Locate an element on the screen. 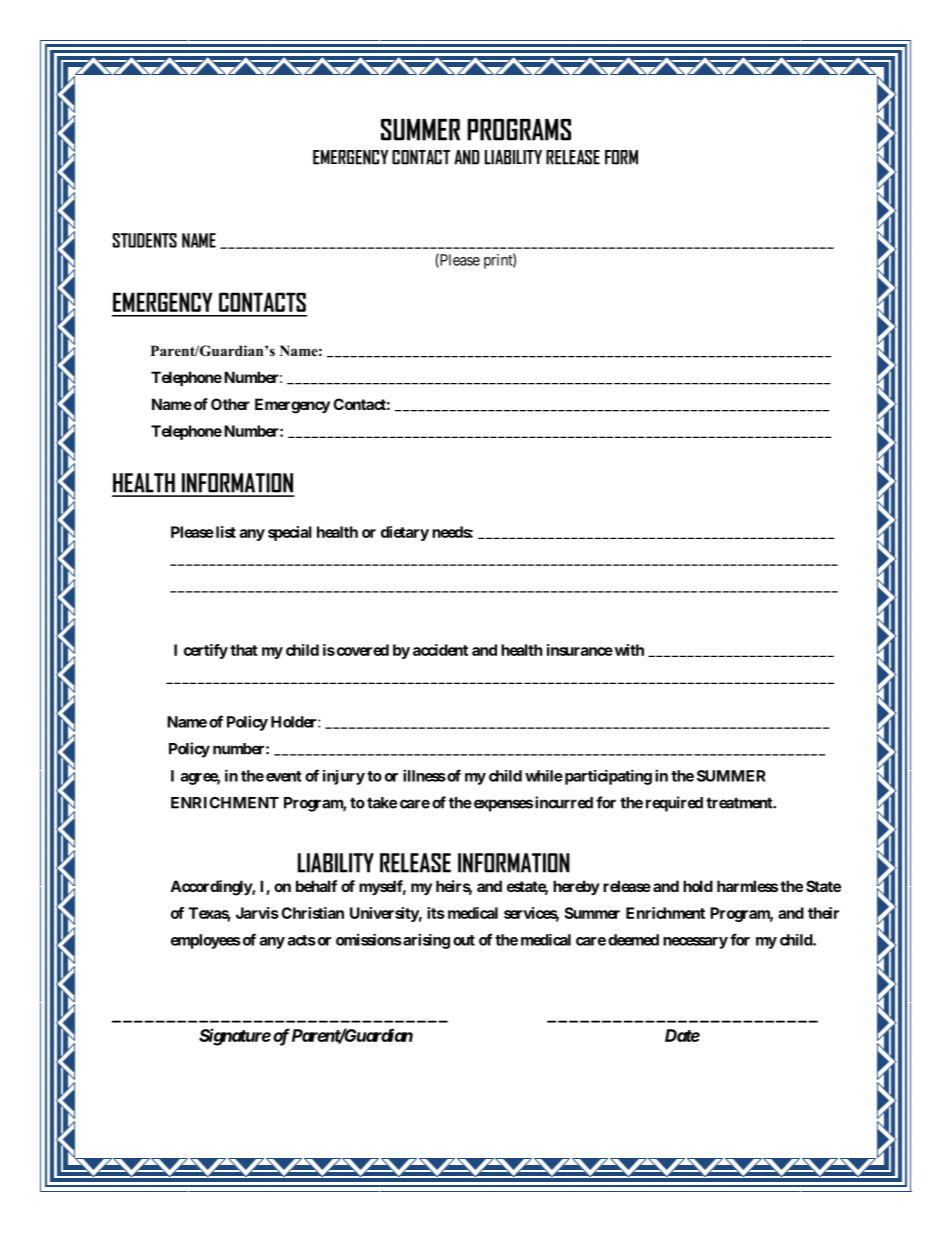  dietary is located at coordinates (405, 533).
